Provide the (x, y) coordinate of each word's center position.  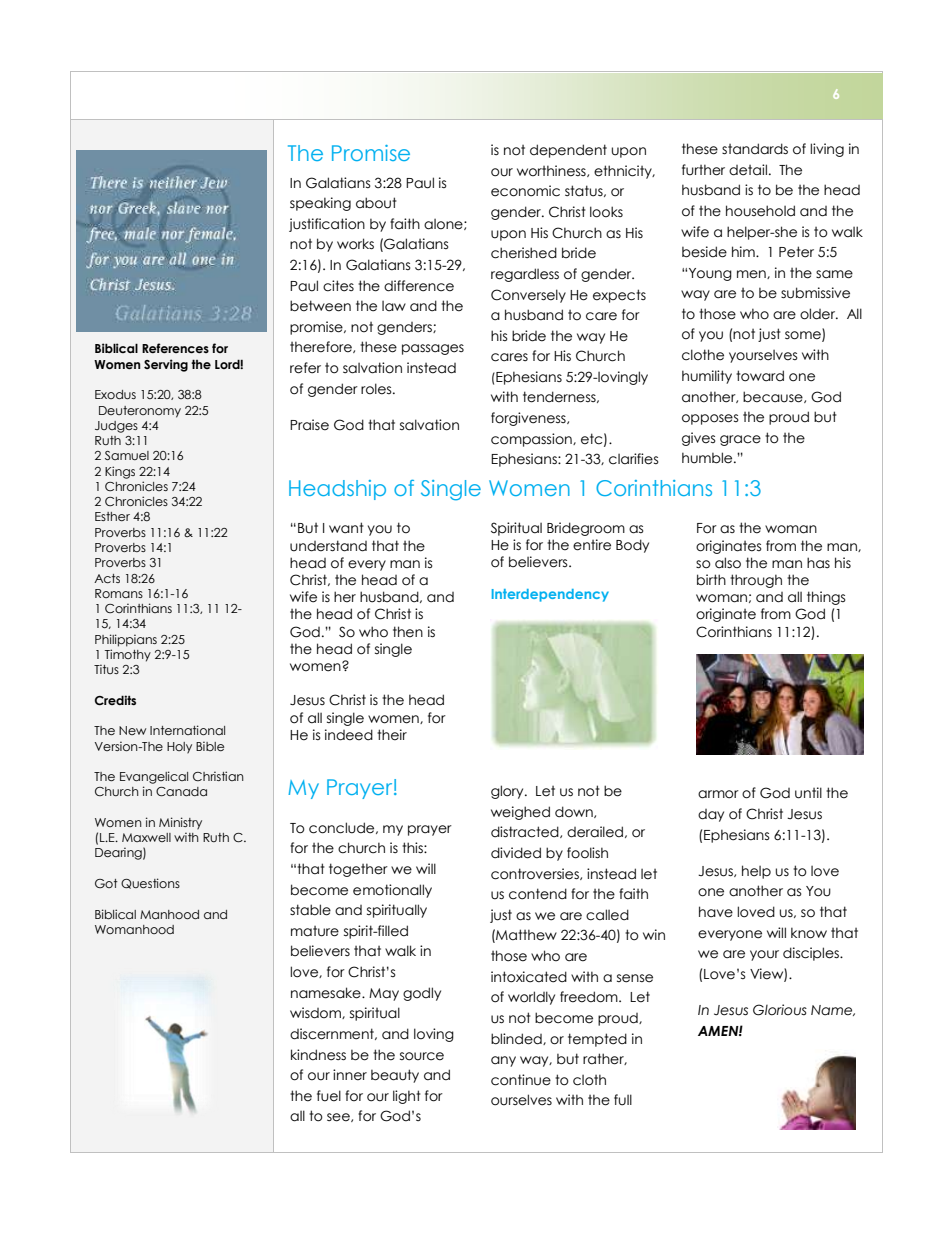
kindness (318, 1055)
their (392, 735)
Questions (150, 883)
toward (760, 376)
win (654, 934)
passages (433, 349)
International (187, 730)
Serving (166, 365)
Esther (112, 516)
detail (748, 170)
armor (718, 794)
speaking (320, 204)
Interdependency (550, 595)
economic (525, 191)
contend (538, 894)
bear (740, 546)
